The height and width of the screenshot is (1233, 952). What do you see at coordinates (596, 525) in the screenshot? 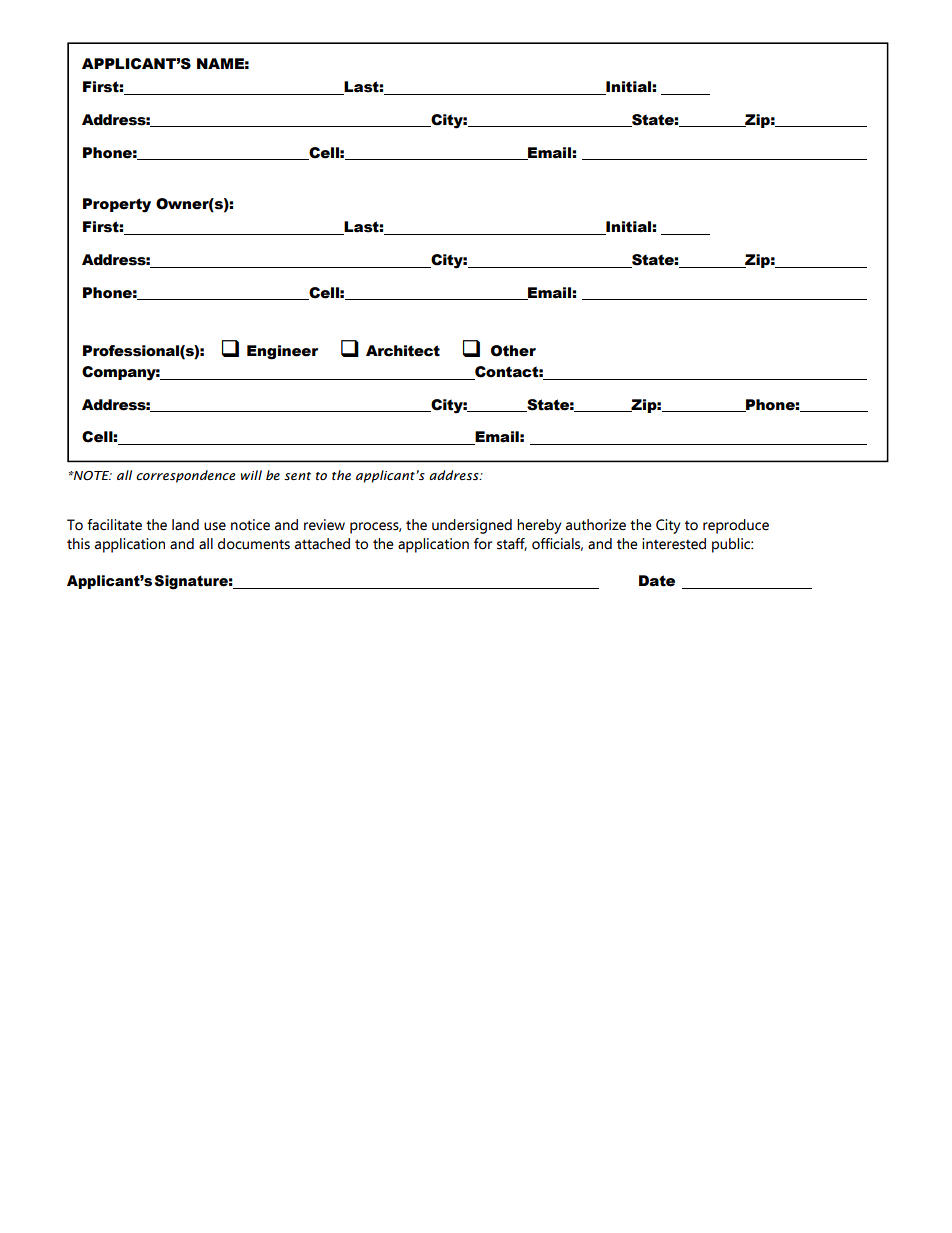
I see `authorize` at bounding box center [596, 525].
